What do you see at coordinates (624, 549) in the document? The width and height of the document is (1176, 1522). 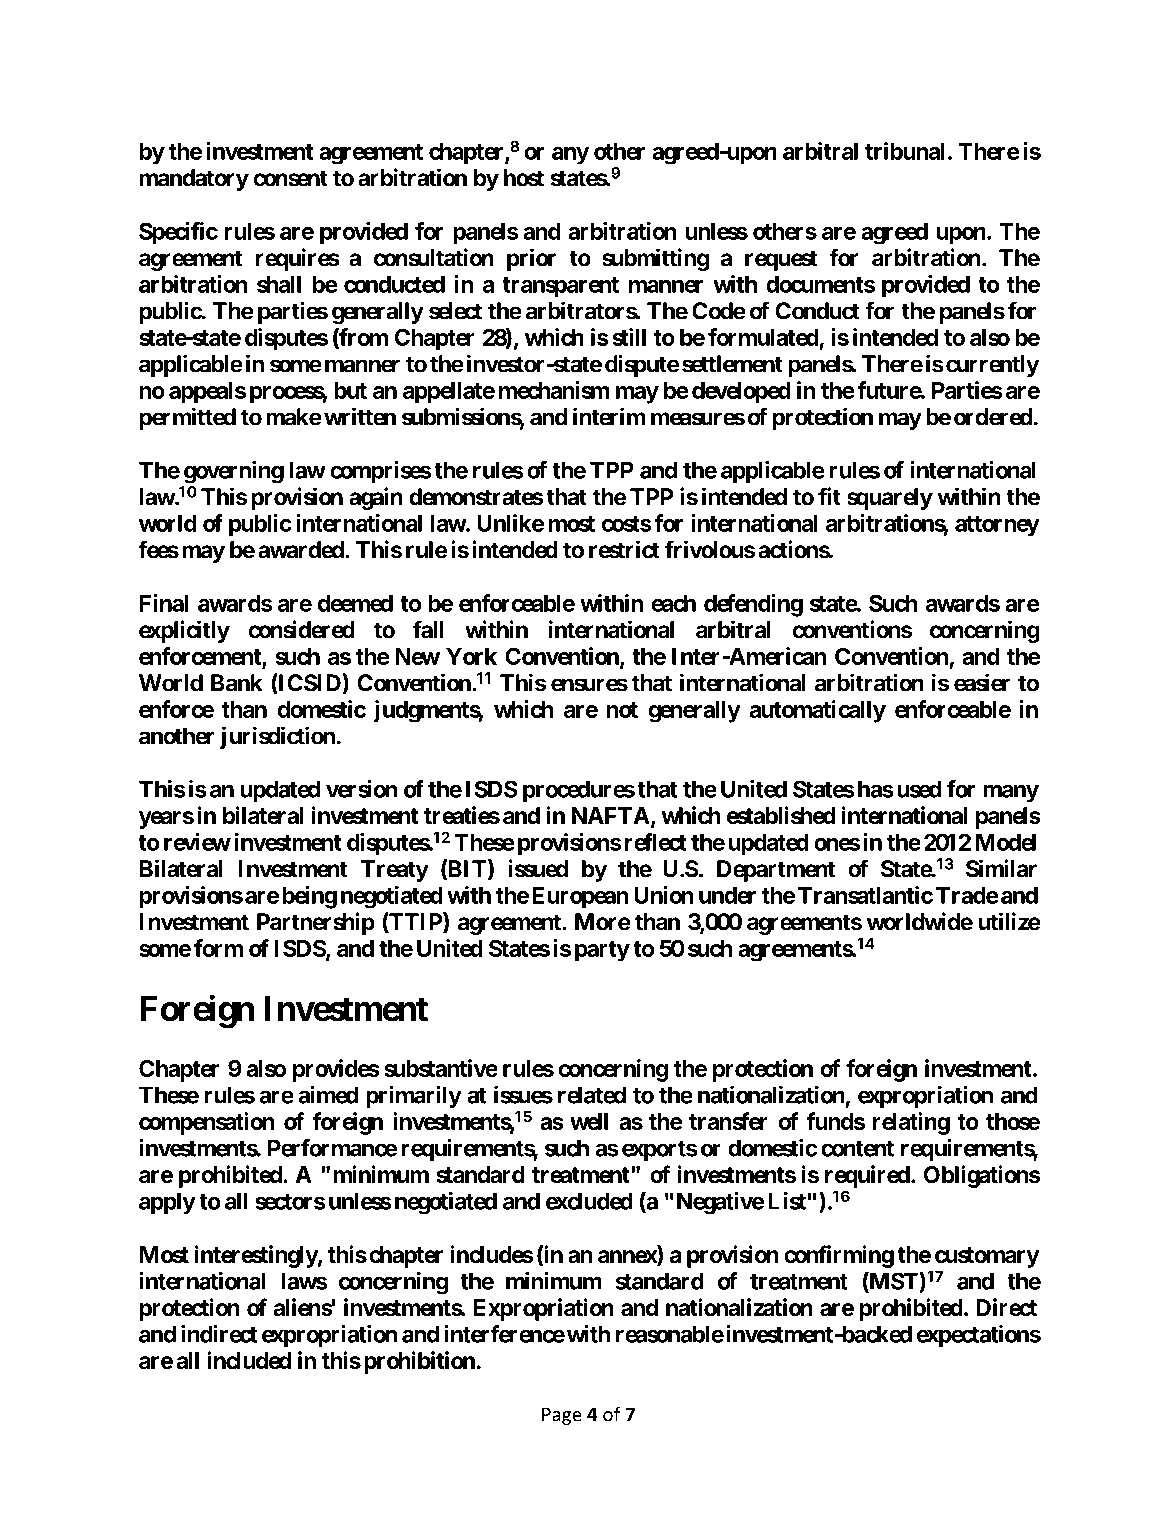 I see `restrict` at bounding box center [624, 549].
